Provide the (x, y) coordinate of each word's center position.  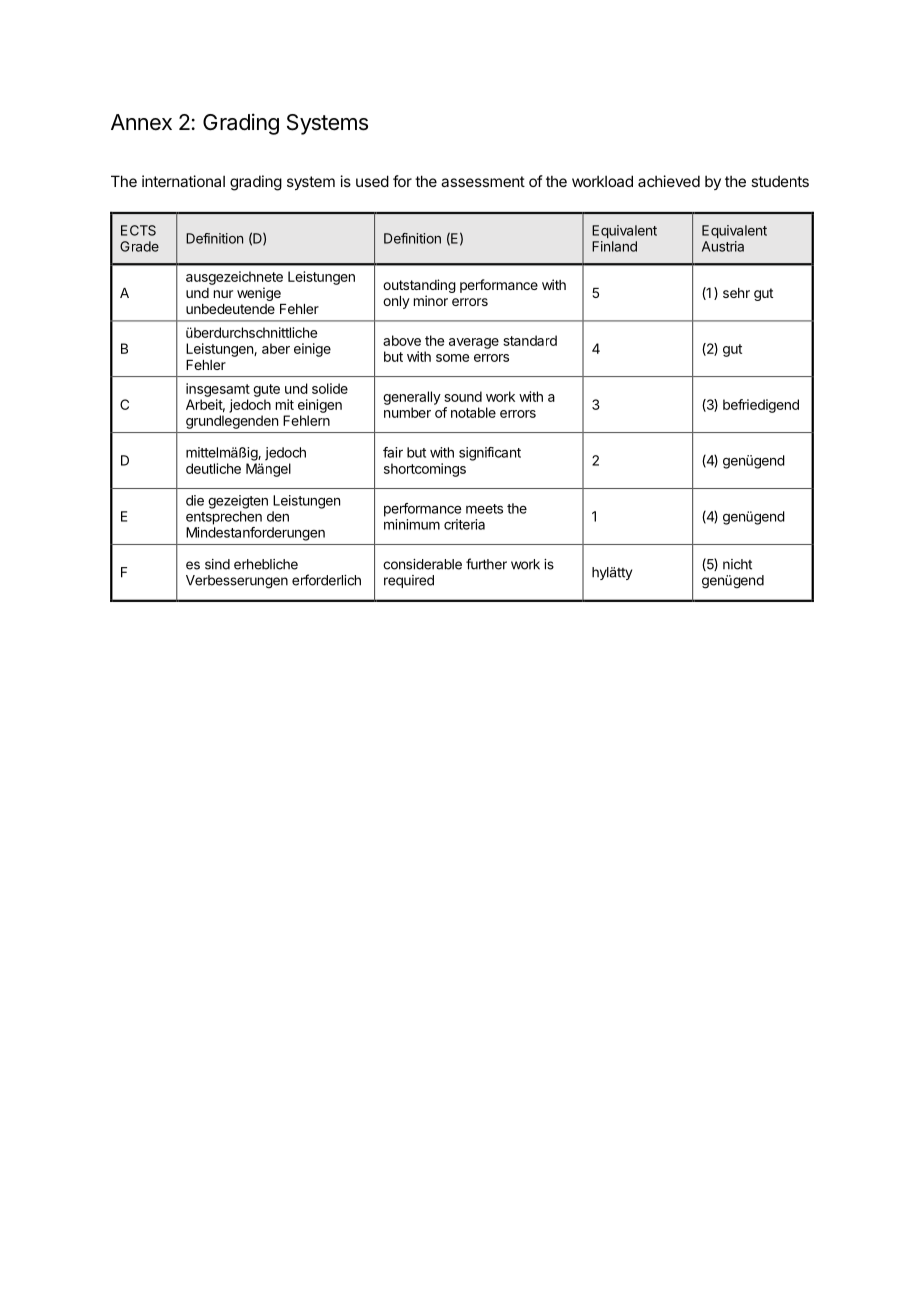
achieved (669, 181)
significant (490, 454)
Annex (141, 122)
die (195, 500)
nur (223, 294)
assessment (483, 181)
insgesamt (218, 390)
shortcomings (425, 470)
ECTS (138, 230)
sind (217, 564)
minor (431, 300)
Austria (723, 246)
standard (530, 340)
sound (463, 396)
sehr (736, 293)
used (372, 181)
